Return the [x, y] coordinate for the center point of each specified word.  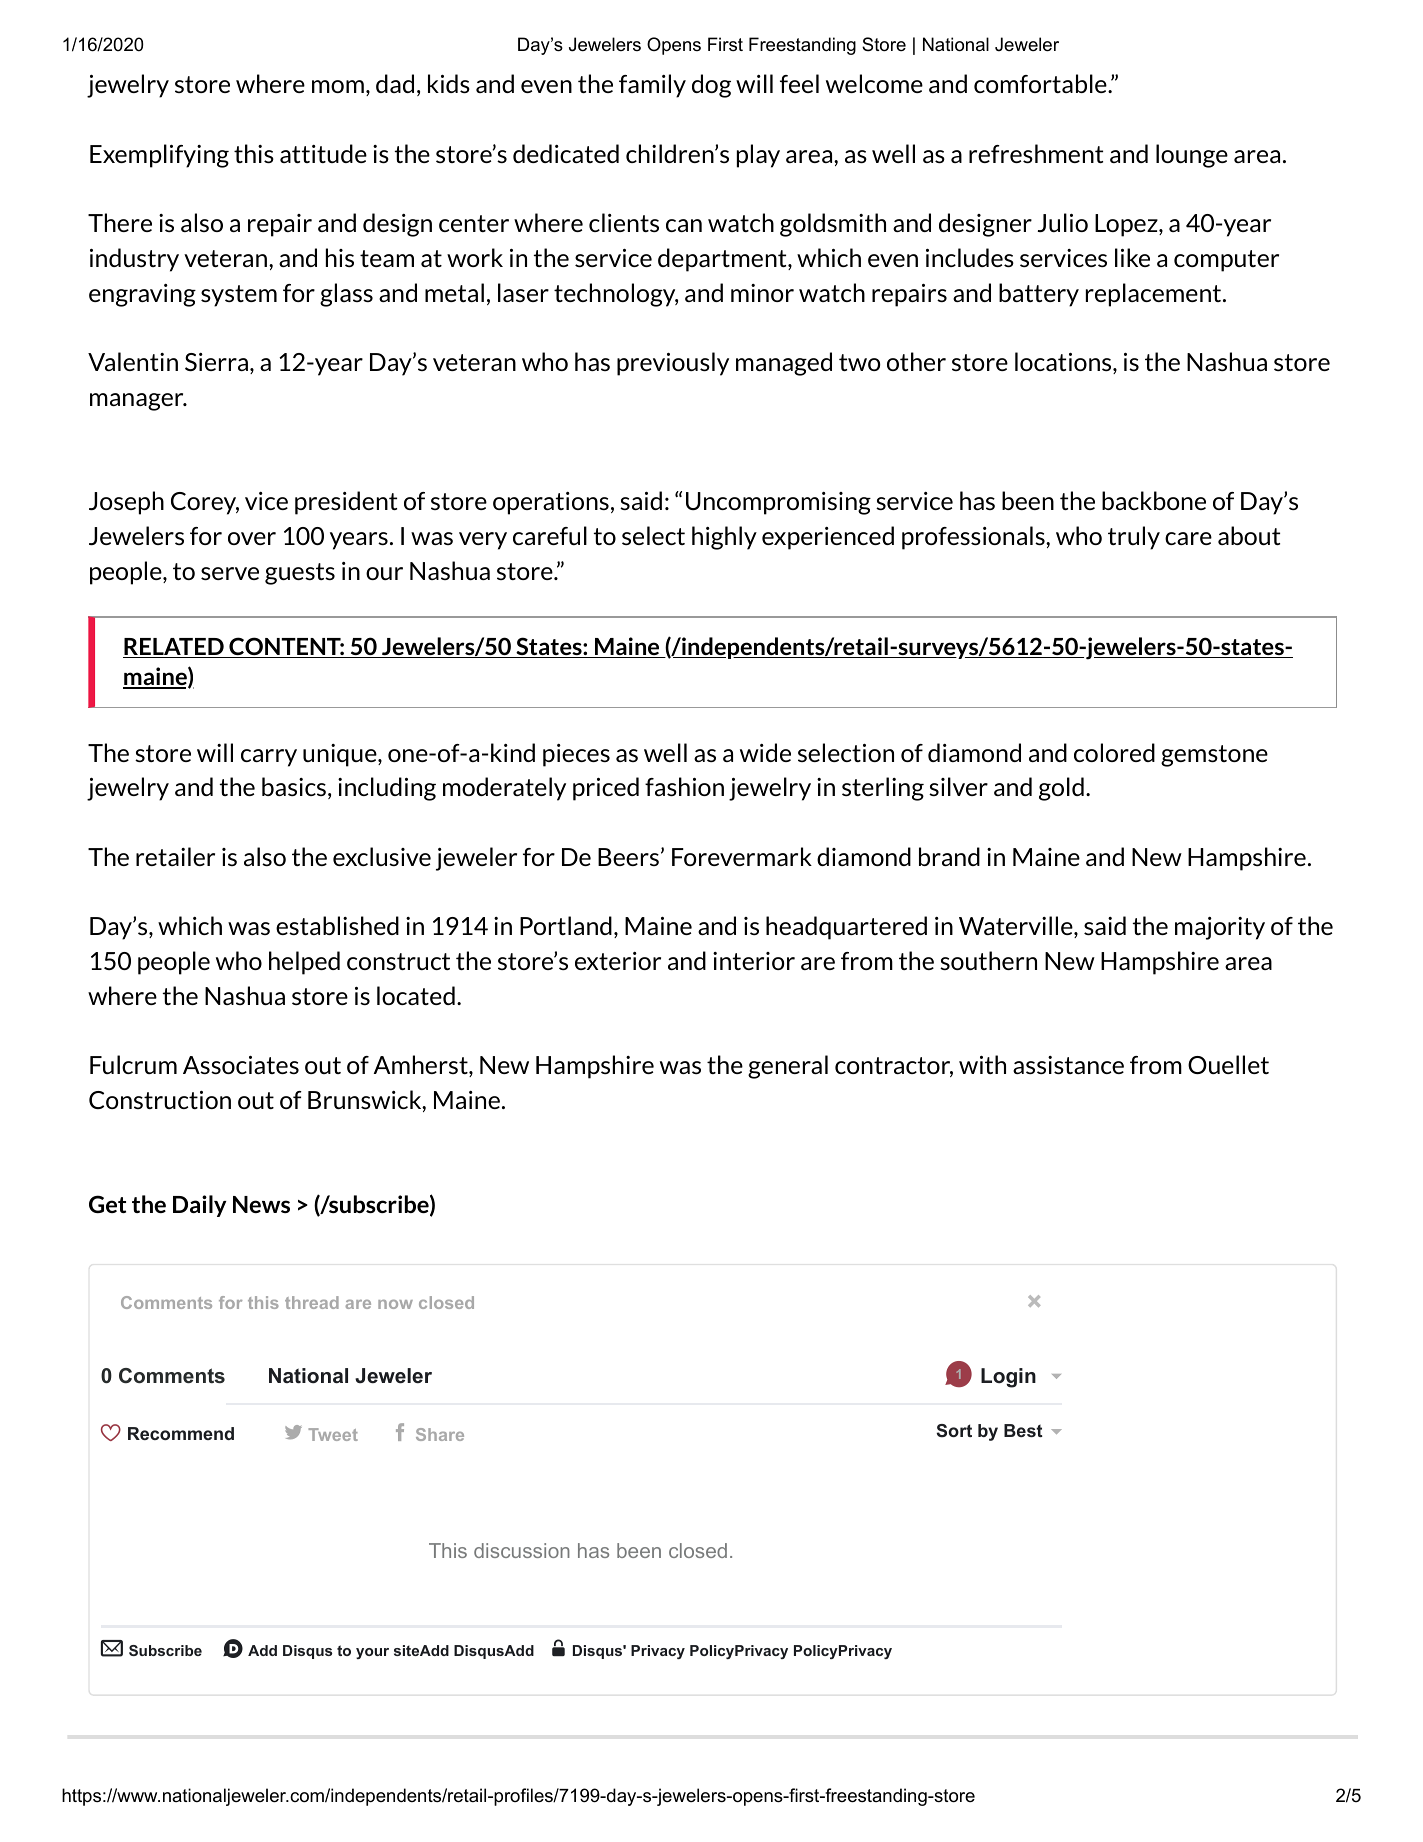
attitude [323, 153]
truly [1134, 538]
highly [724, 538]
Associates [241, 1065]
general [788, 1067]
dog [711, 86]
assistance [1068, 1065]
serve [230, 573]
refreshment [1036, 153]
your [372, 1653]
